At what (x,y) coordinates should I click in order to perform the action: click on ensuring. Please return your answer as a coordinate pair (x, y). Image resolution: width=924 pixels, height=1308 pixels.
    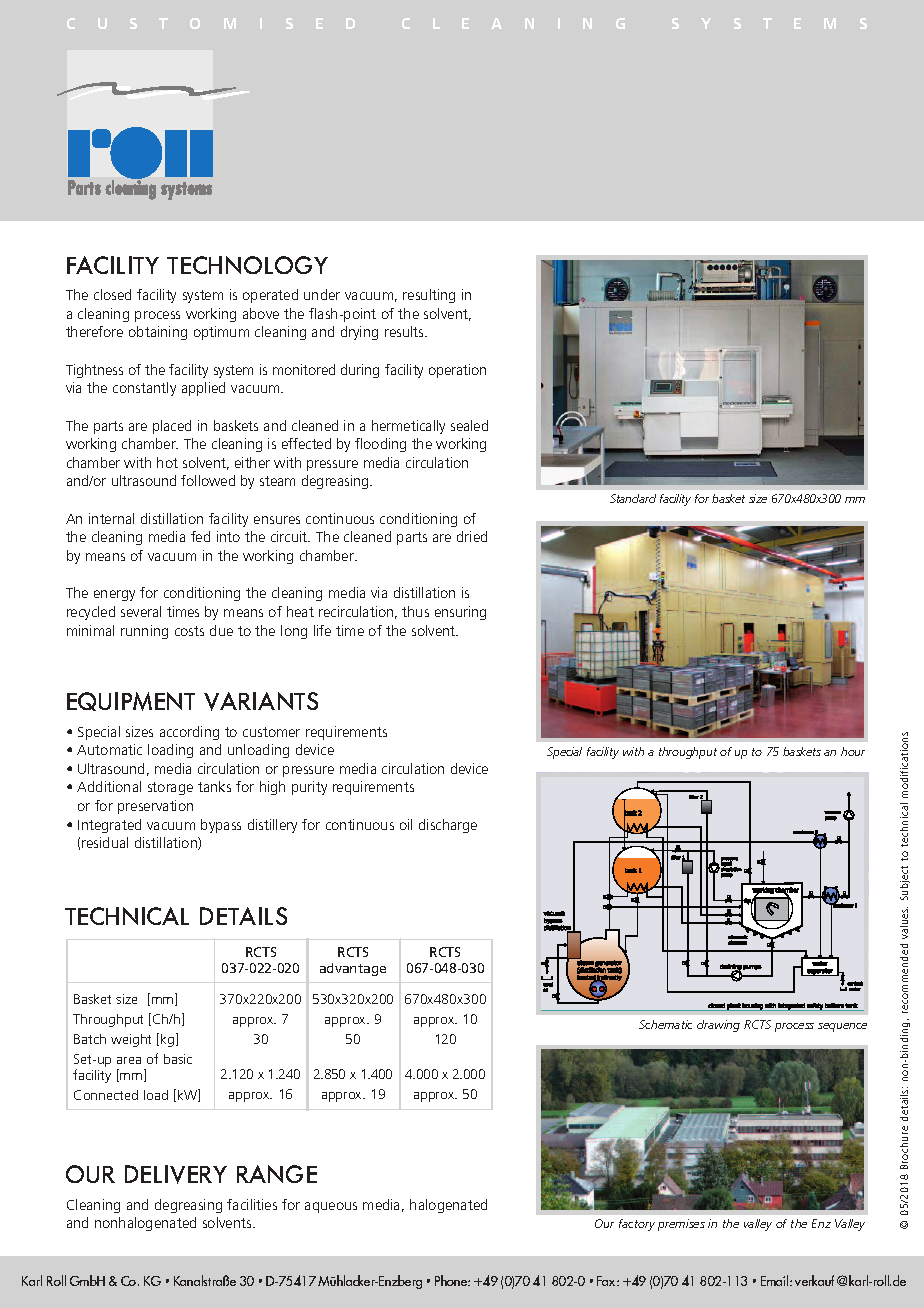
    Looking at the image, I should click on (460, 613).
